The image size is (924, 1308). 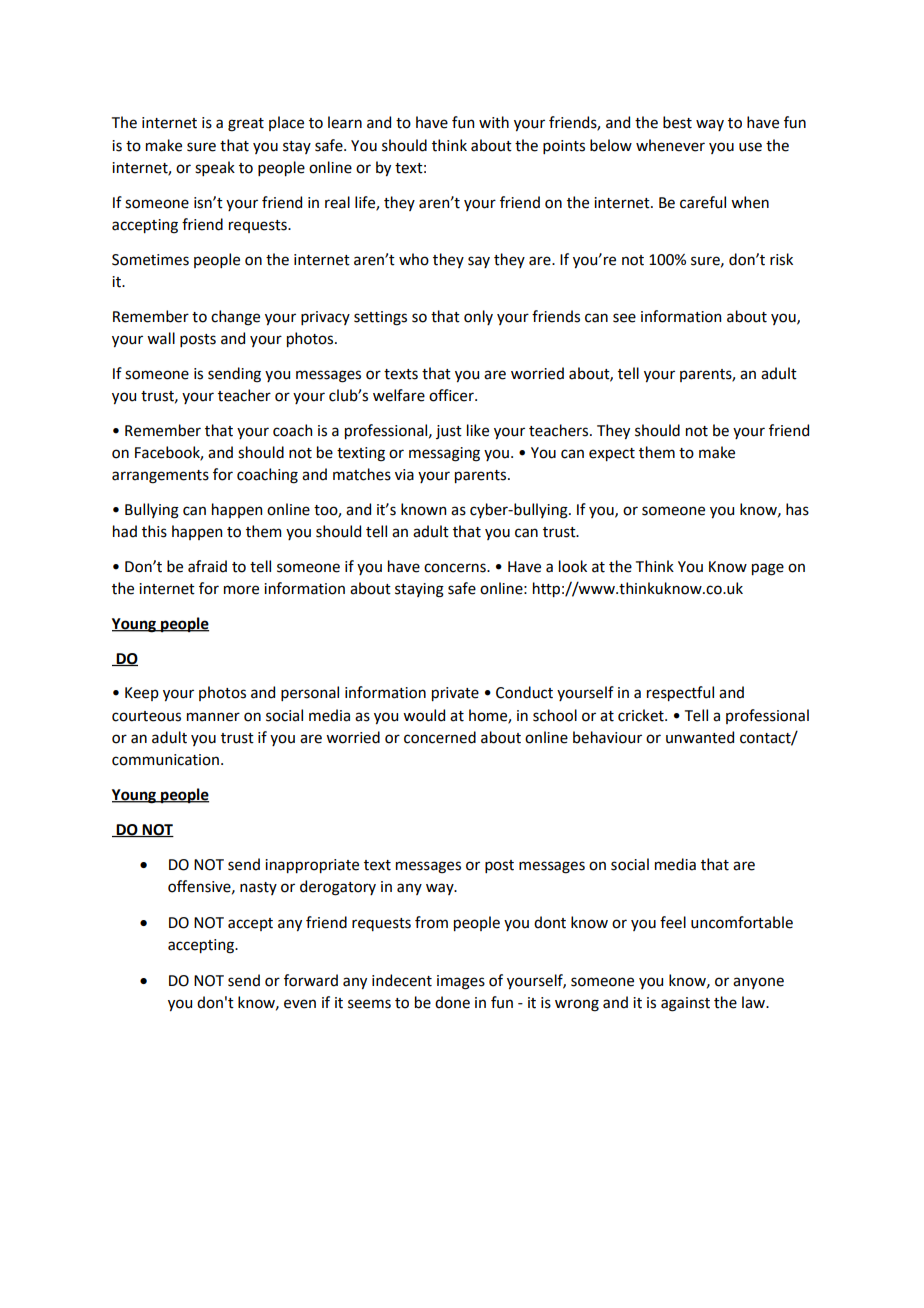 What do you see at coordinates (461, 982) in the page?
I see `images` at bounding box center [461, 982].
